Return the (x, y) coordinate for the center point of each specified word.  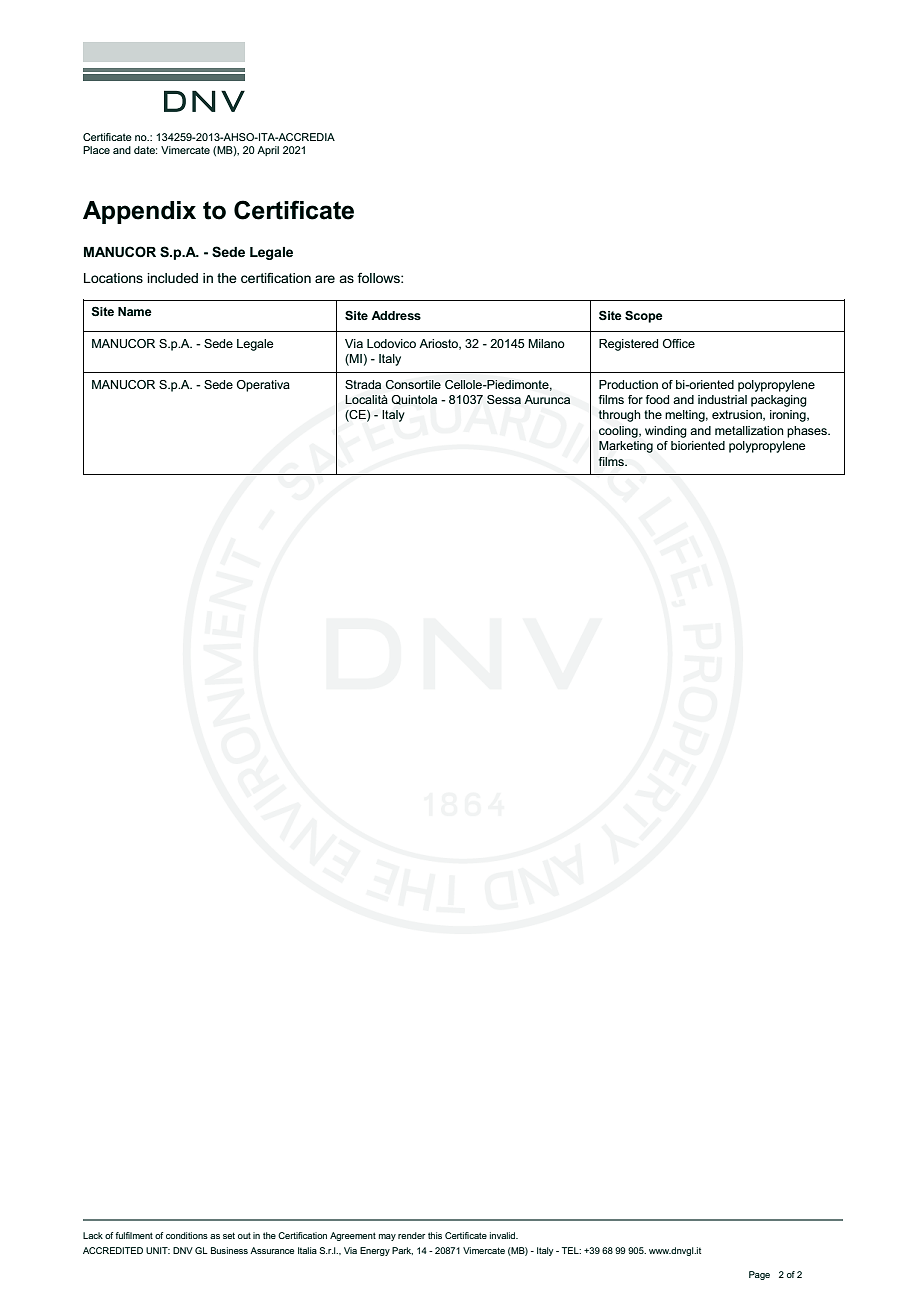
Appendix (139, 212)
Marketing (626, 447)
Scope (644, 316)
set (229, 1235)
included (172, 278)
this (435, 1235)
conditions (187, 1235)
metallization (749, 430)
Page (759, 1275)
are (325, 279)
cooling (619, 432)
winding (666, 432)
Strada (363, 384)
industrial (722, 399)
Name (135, 311)
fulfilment (134, 1235)
